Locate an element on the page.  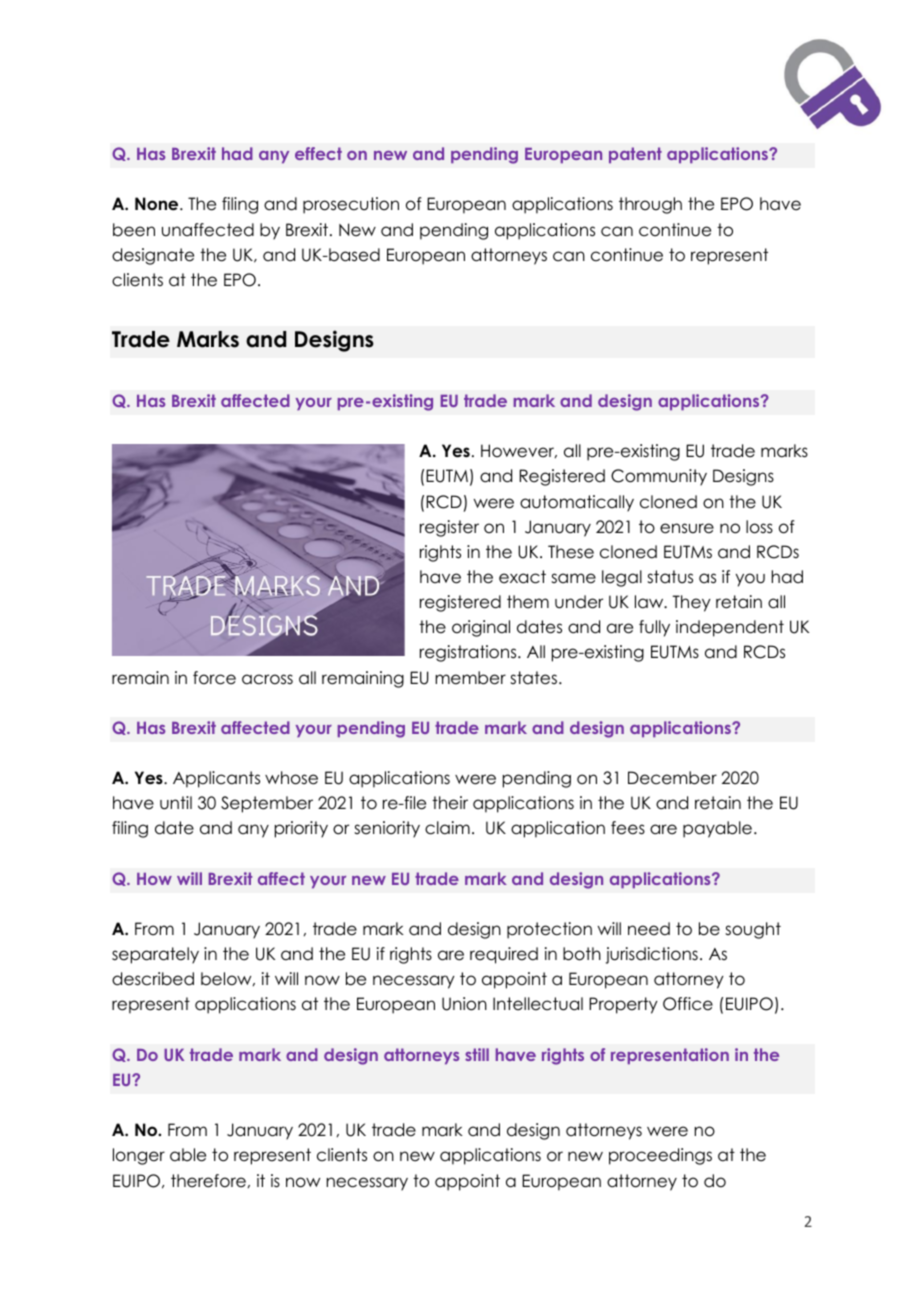
jurisdictions is located at coordinates (651, 955).
